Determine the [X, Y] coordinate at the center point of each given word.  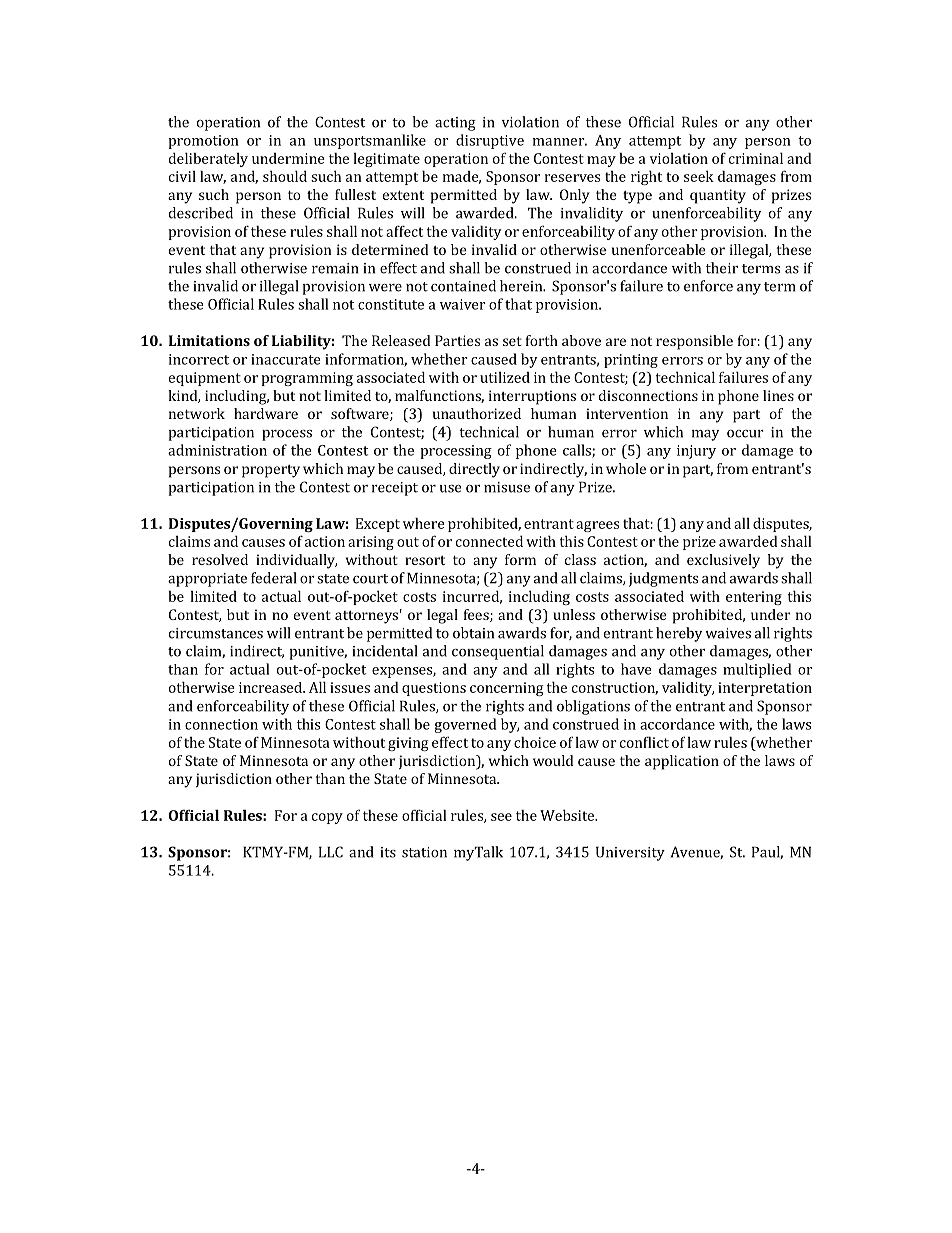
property [271, 471]
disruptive [490, 141]
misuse [507, 487]
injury [696, 452]
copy [327, 818]
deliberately [208, 159]
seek [699, 176]
